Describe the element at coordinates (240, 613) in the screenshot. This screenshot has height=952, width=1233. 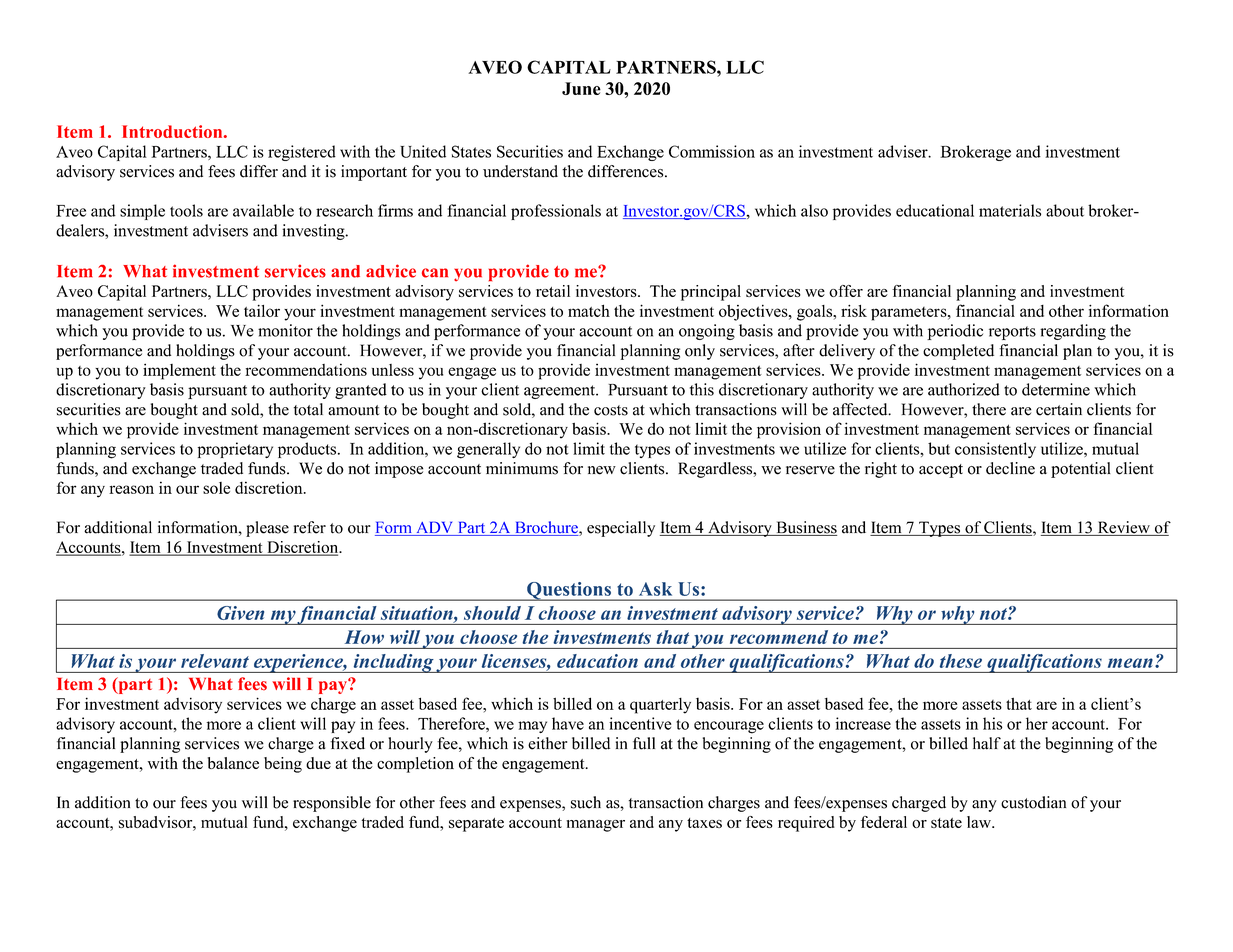
I see `Given` at that location.
